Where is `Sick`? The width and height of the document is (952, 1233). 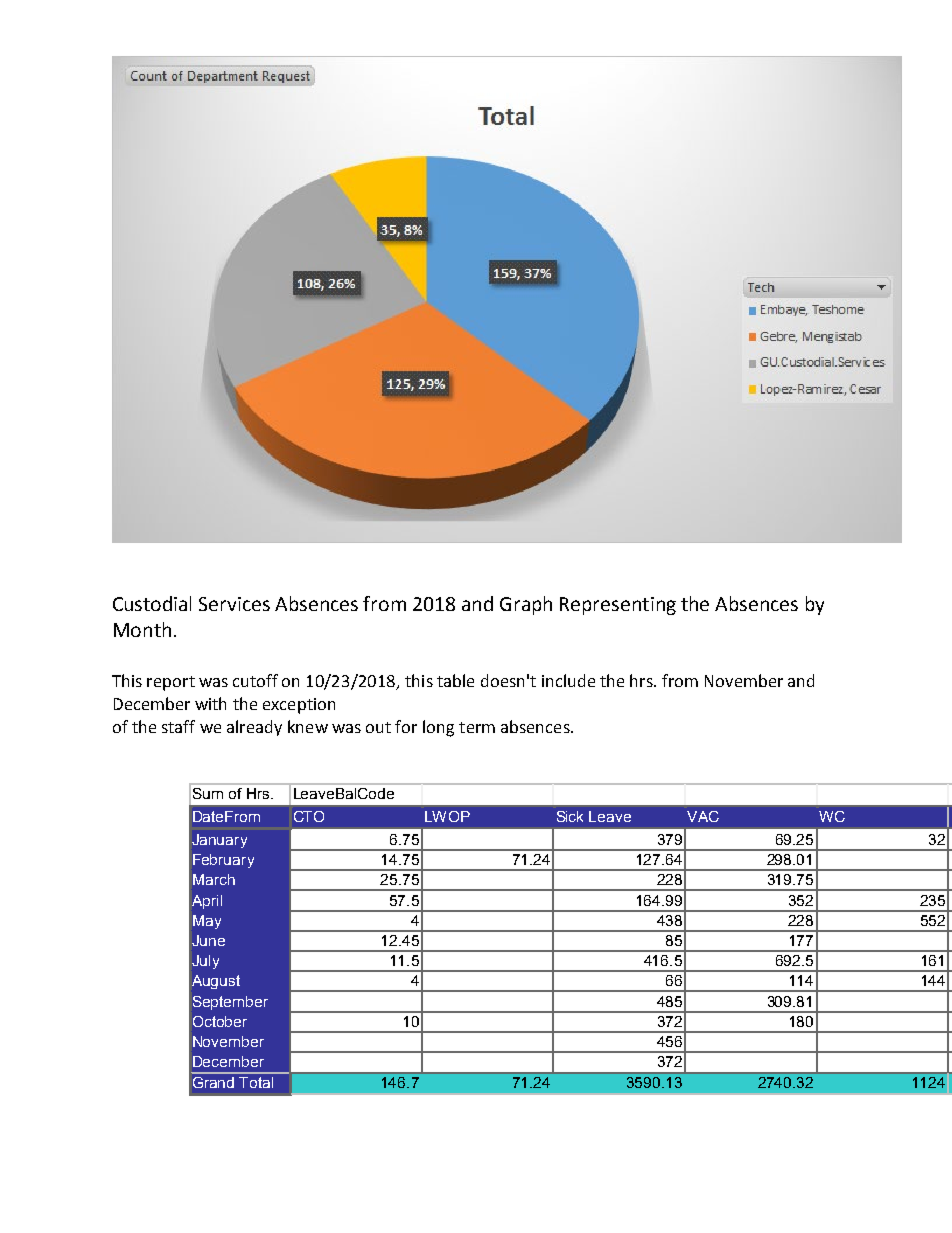
Sick is located at coordinates (570, 816).
